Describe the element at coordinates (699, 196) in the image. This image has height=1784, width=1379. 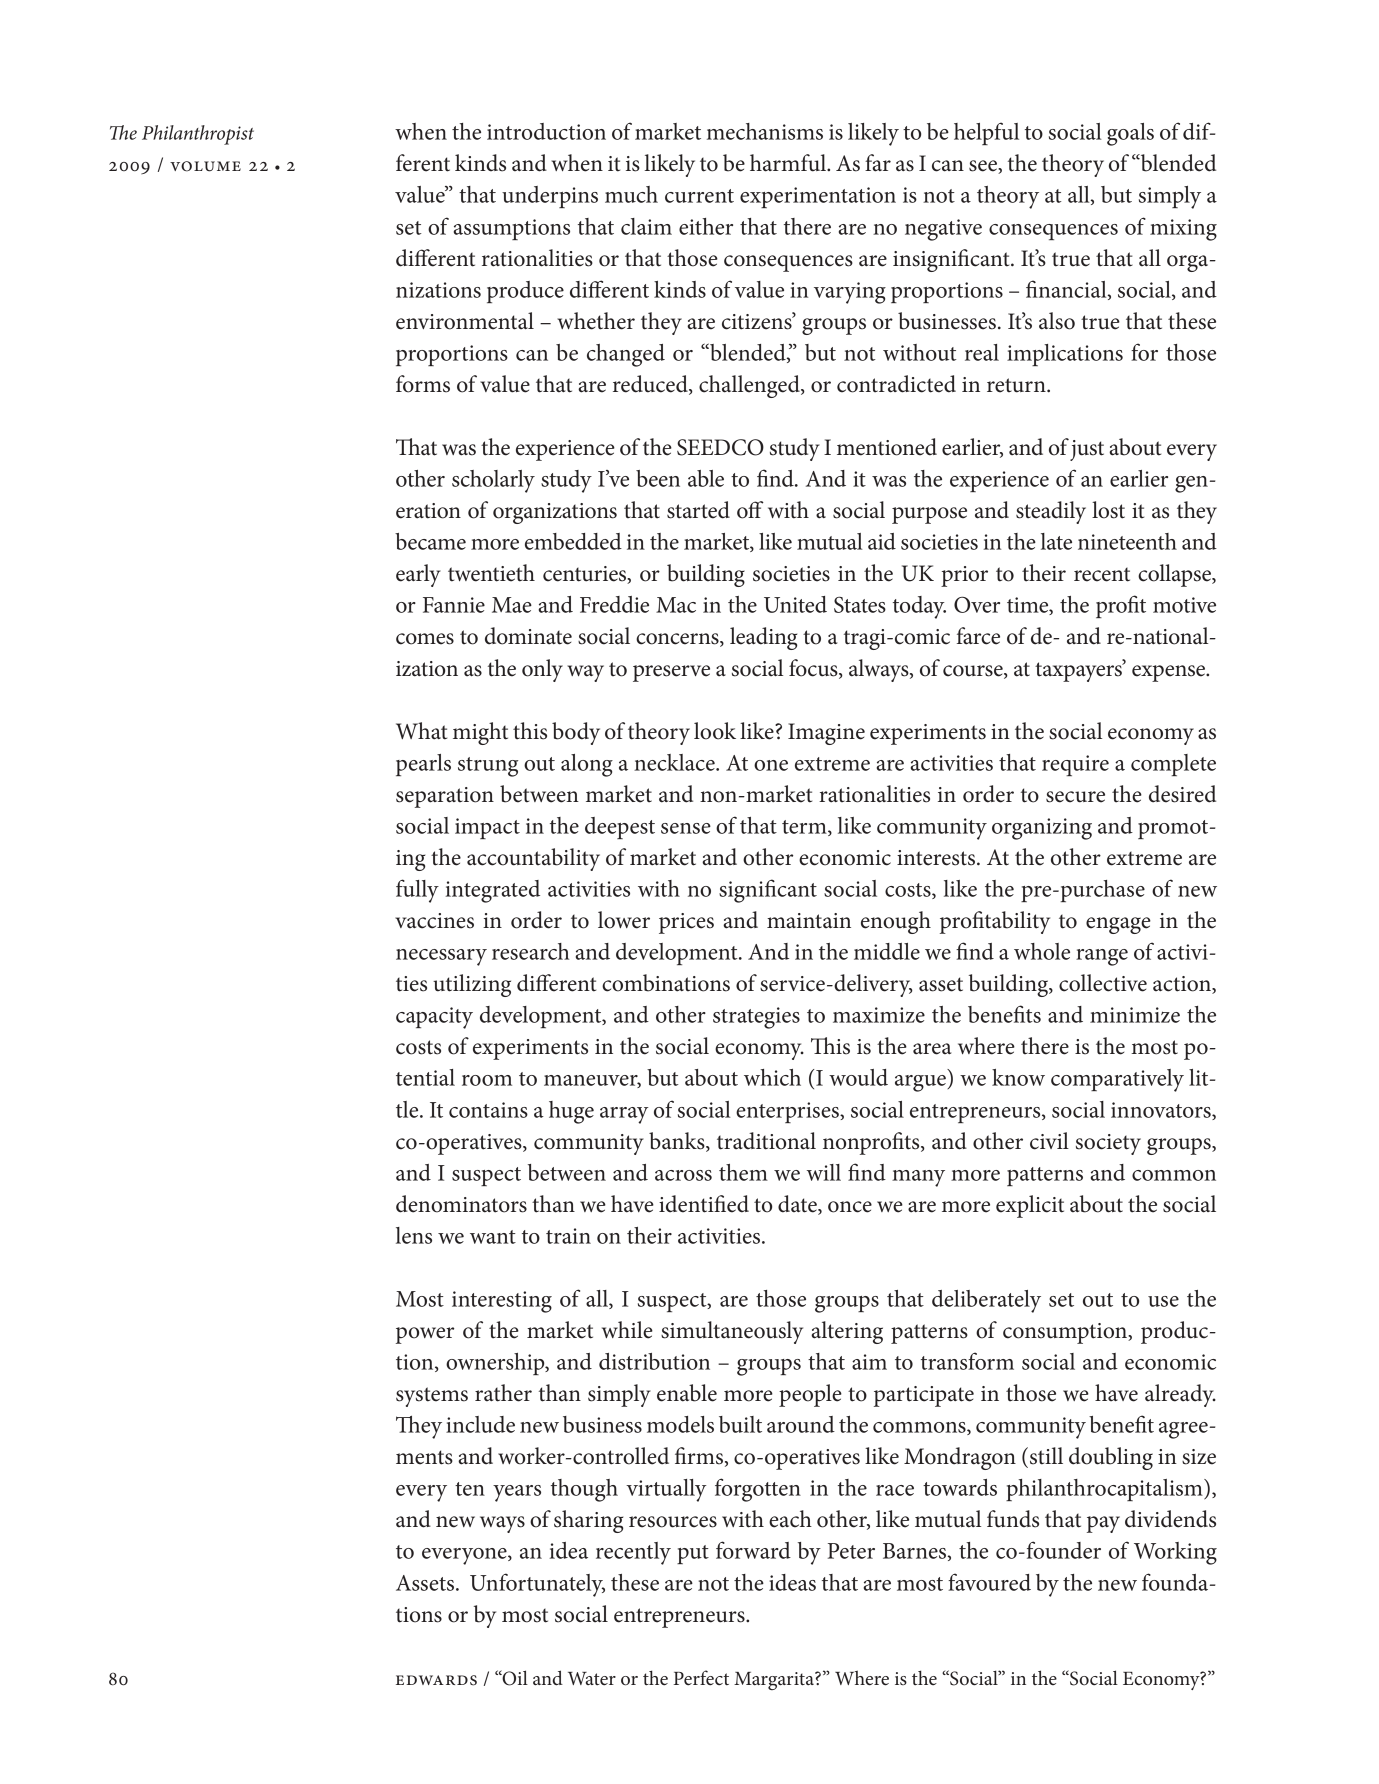
I see `current` at that location.
